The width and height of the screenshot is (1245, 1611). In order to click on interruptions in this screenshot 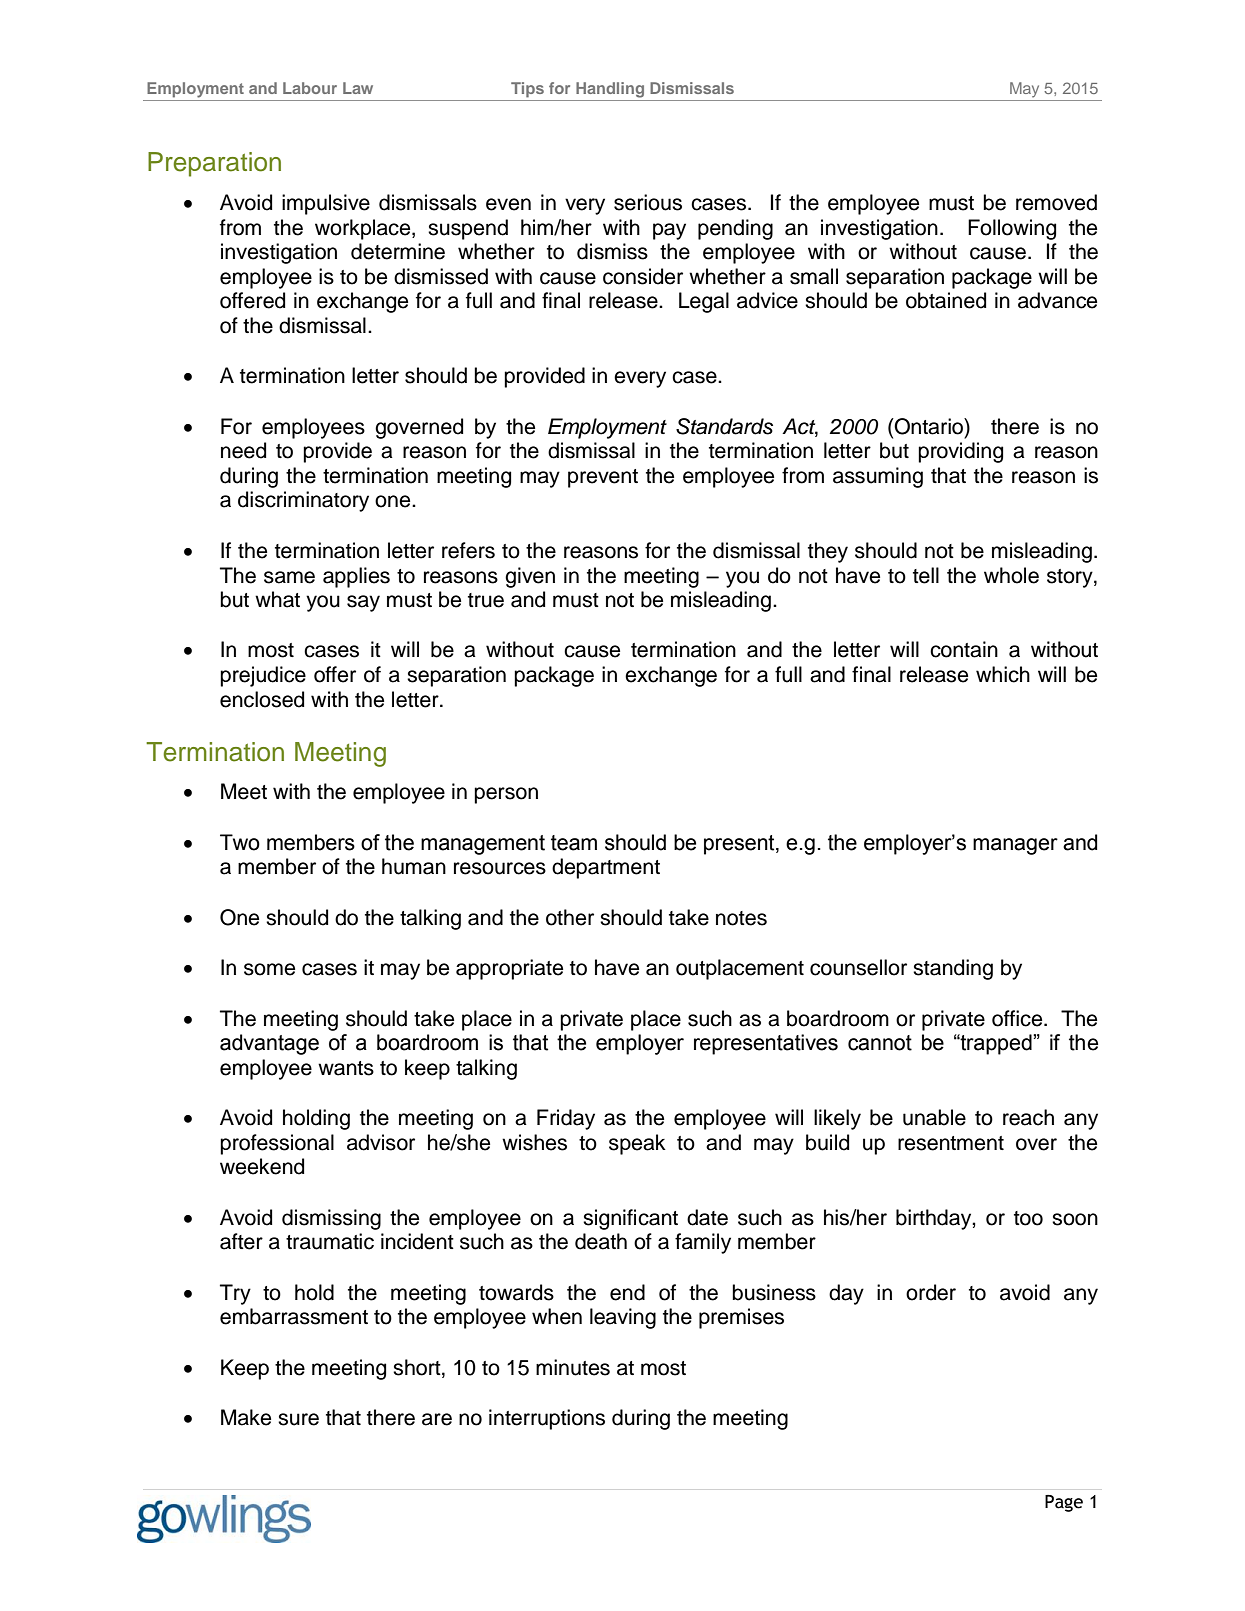, I will do `click(547, 1419)`.
